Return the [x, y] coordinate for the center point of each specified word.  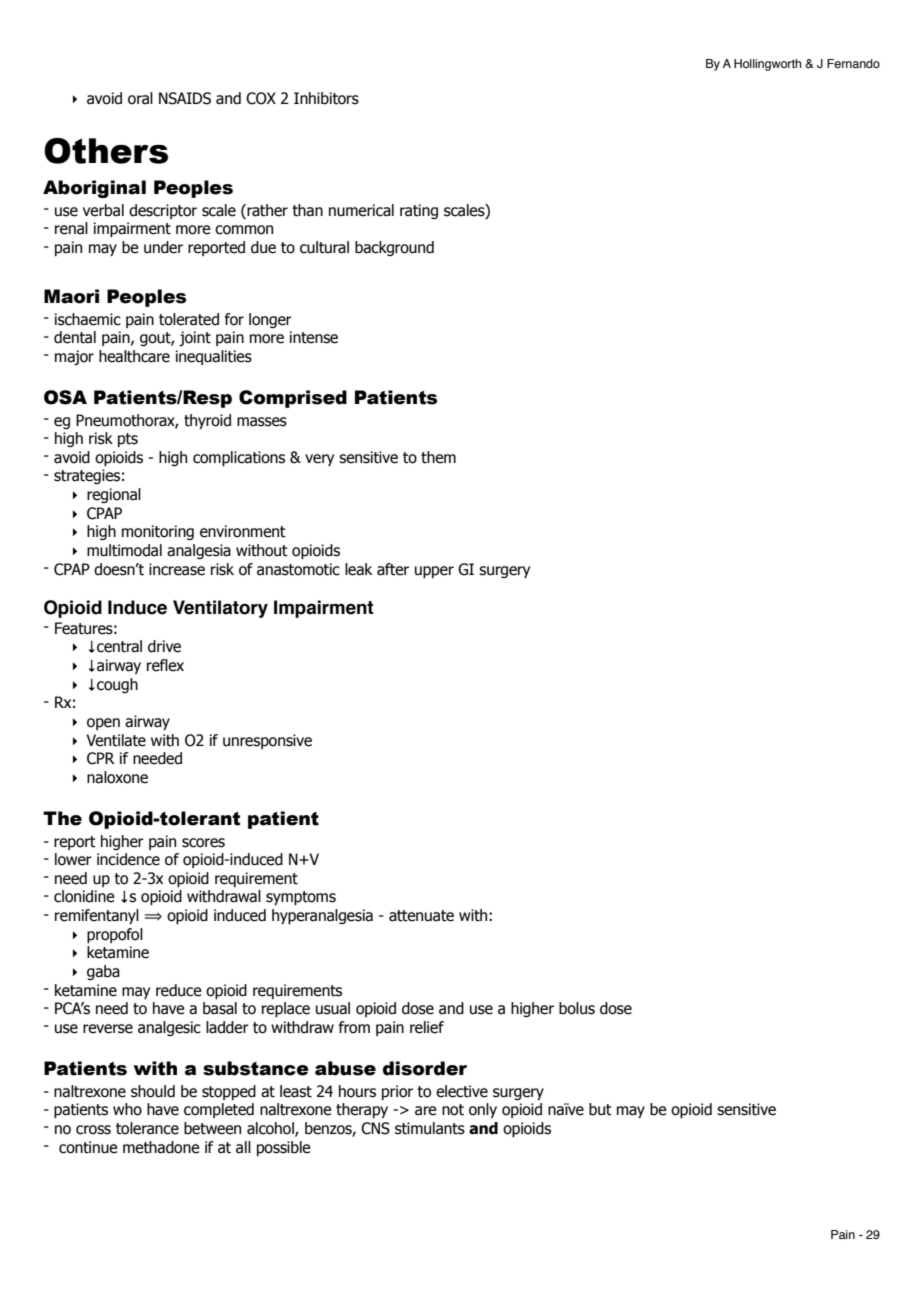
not [453, 1110]
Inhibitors [326, 98]
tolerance [147, 1128]
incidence [128, 859]
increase [177, 569]
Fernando [853, 63]
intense [314, 337]
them [438, 457]
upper [434, 572]
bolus [577, 1008]
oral [140, 98]
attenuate [421, 916]
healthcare [134, 356]
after [393, 569]
